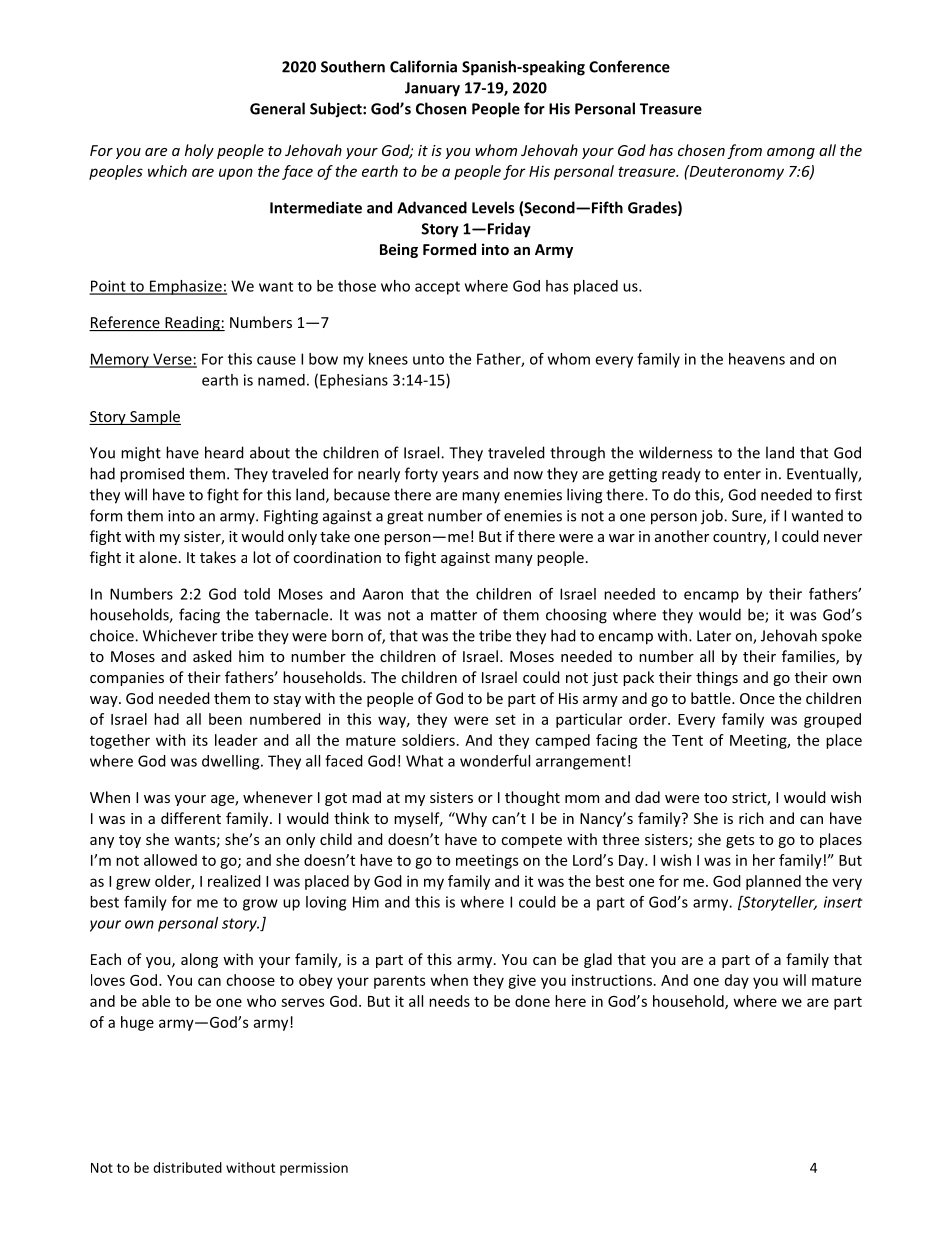 The height and width of the screenshot is (1233, 952). Describe the element at coordinates (744, 151) in the screenshot. I see `from` at that location.
